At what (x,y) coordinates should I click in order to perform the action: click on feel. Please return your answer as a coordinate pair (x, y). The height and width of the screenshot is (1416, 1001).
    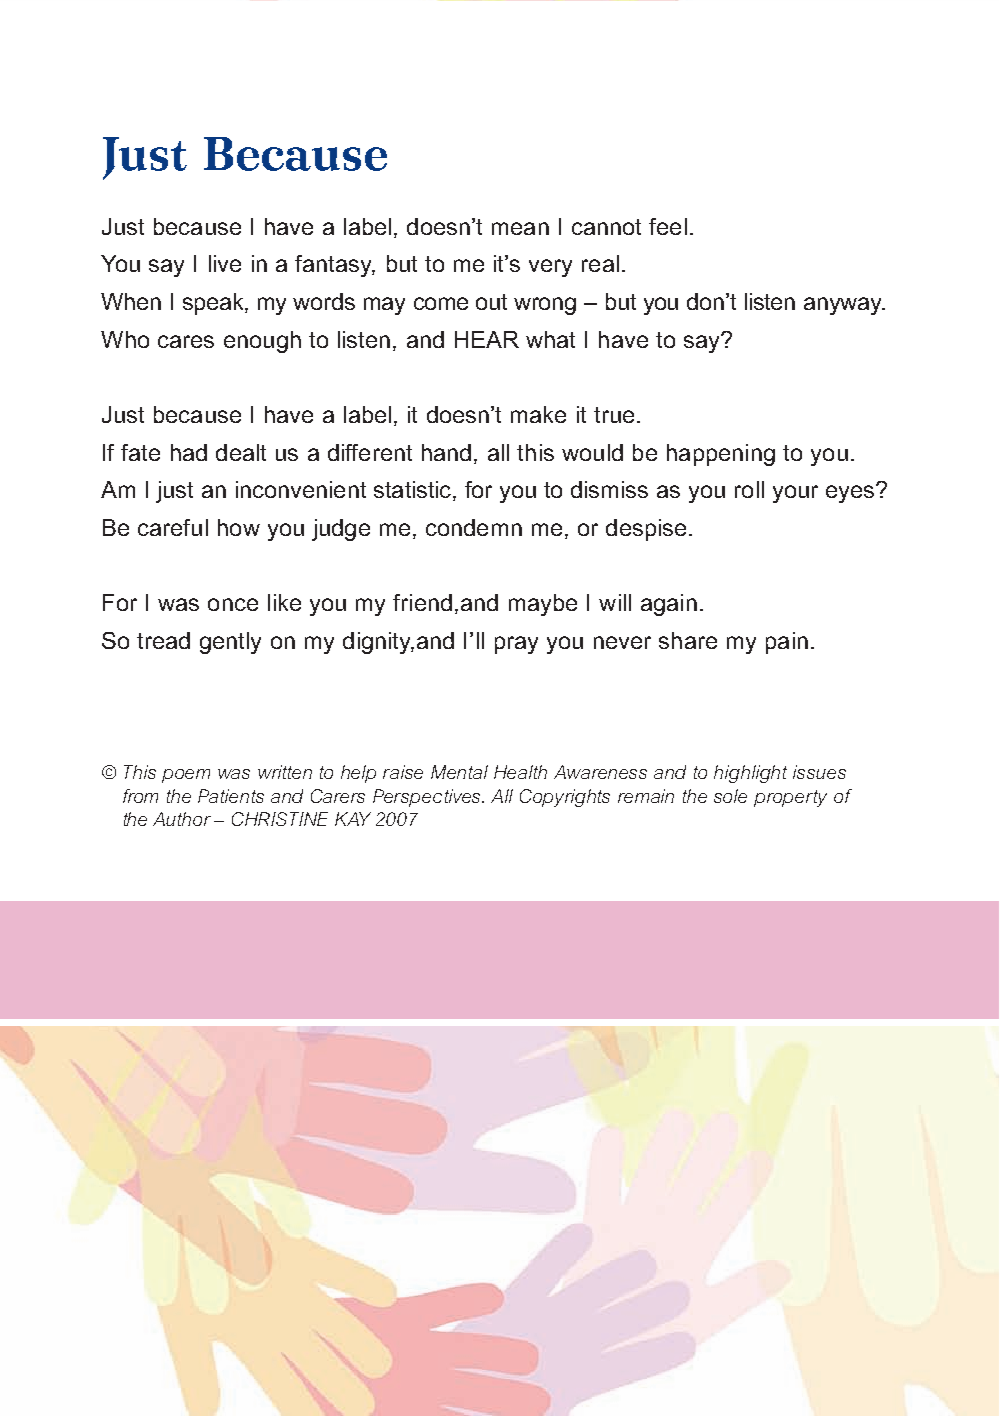
    Looking at the image, I should click on (668, 226).
